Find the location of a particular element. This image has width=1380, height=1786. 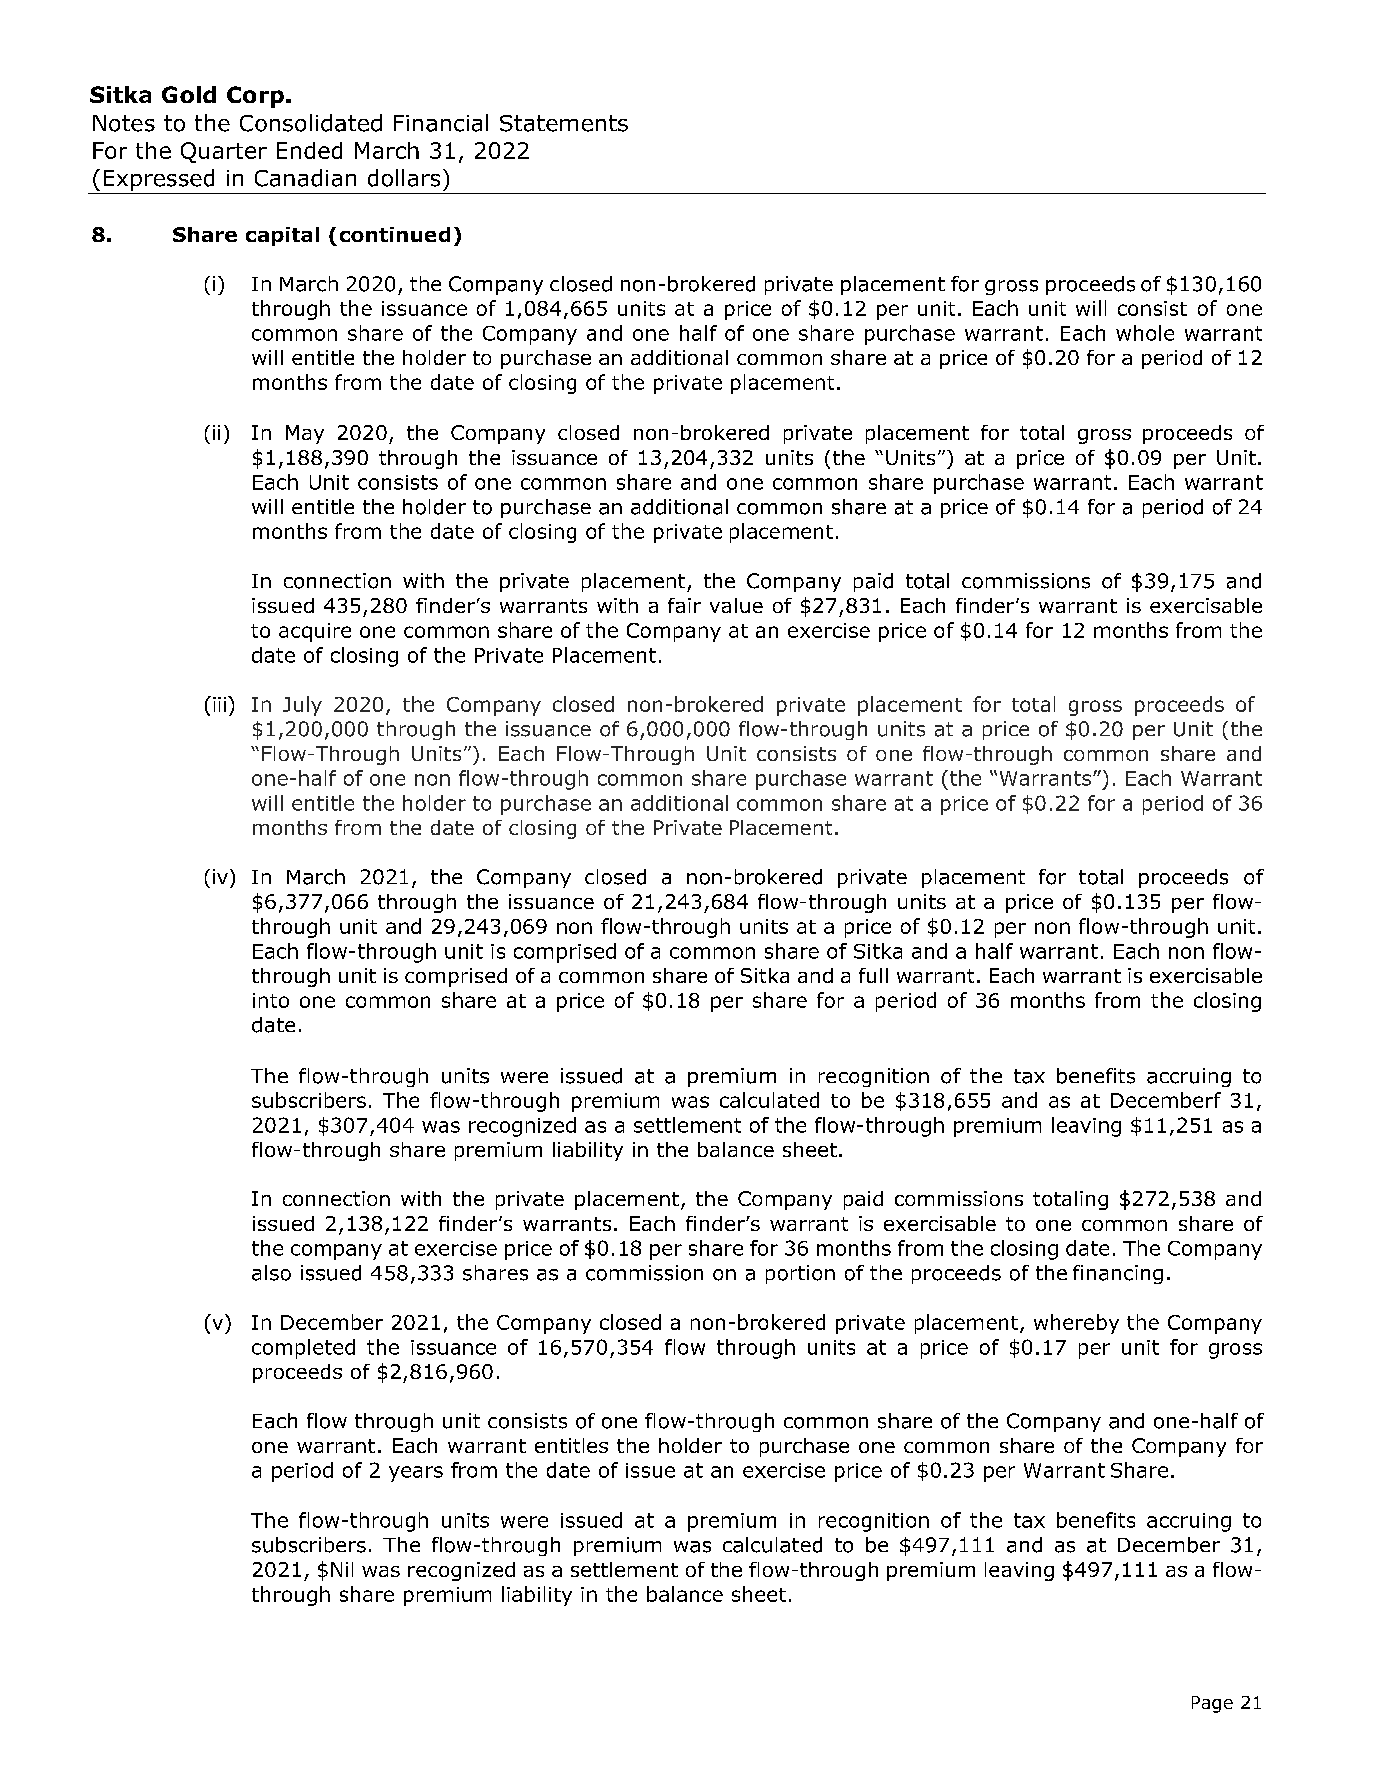

Quarter is located at coordinates (224, 152).
